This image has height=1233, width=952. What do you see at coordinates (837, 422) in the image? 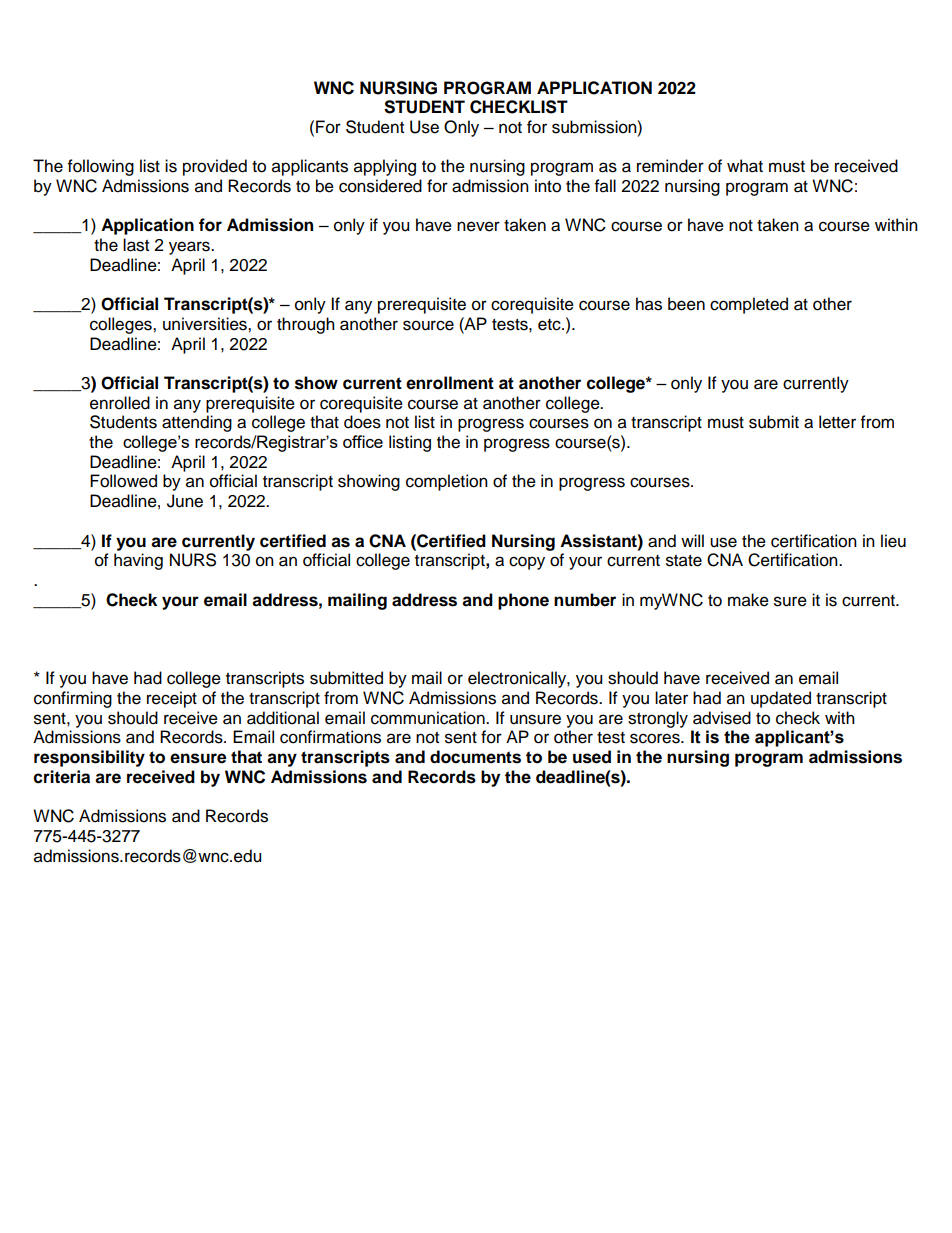
I see `letter` at bounding box center [837, 422].
